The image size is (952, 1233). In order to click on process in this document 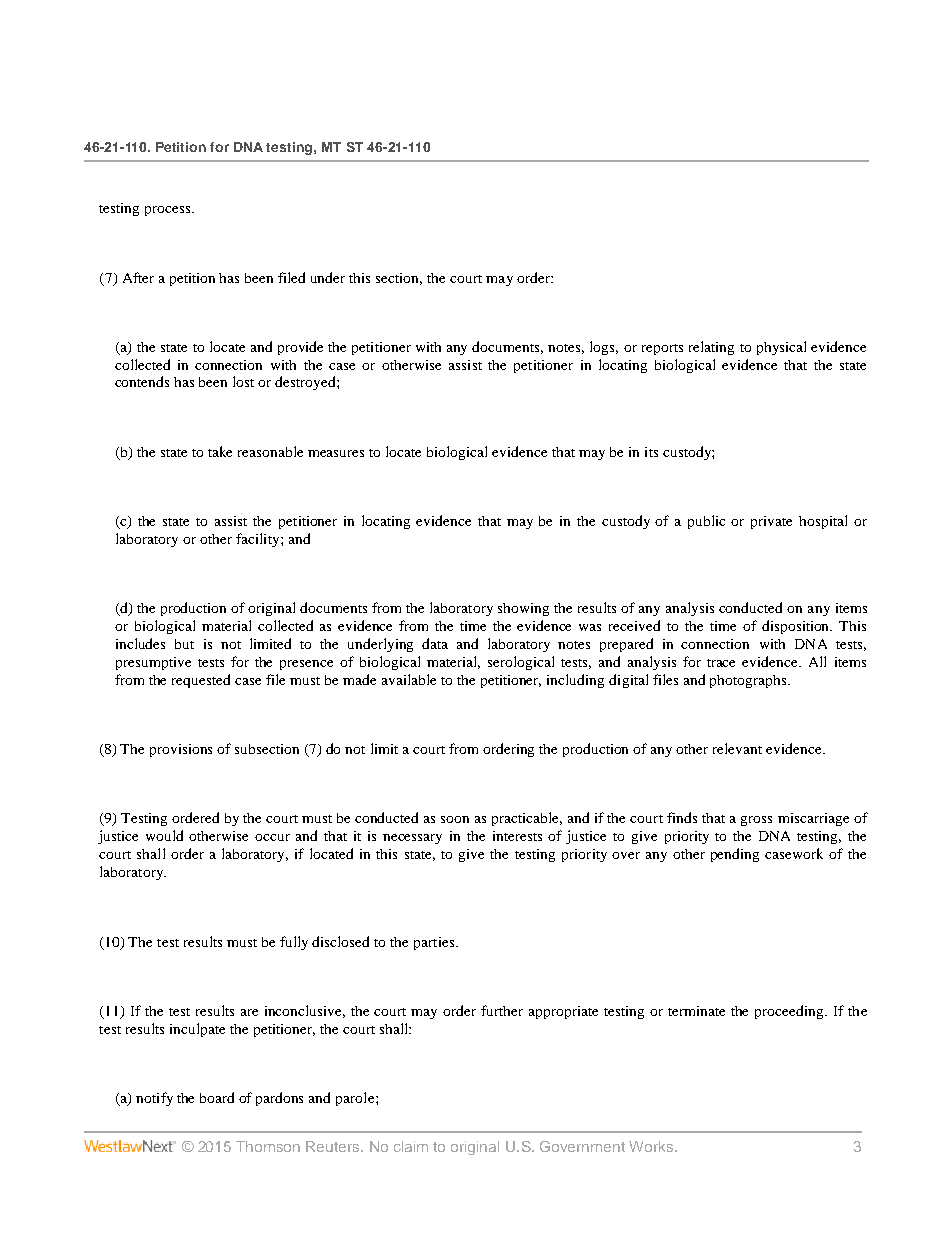, I will do `click(169, 211)`.
